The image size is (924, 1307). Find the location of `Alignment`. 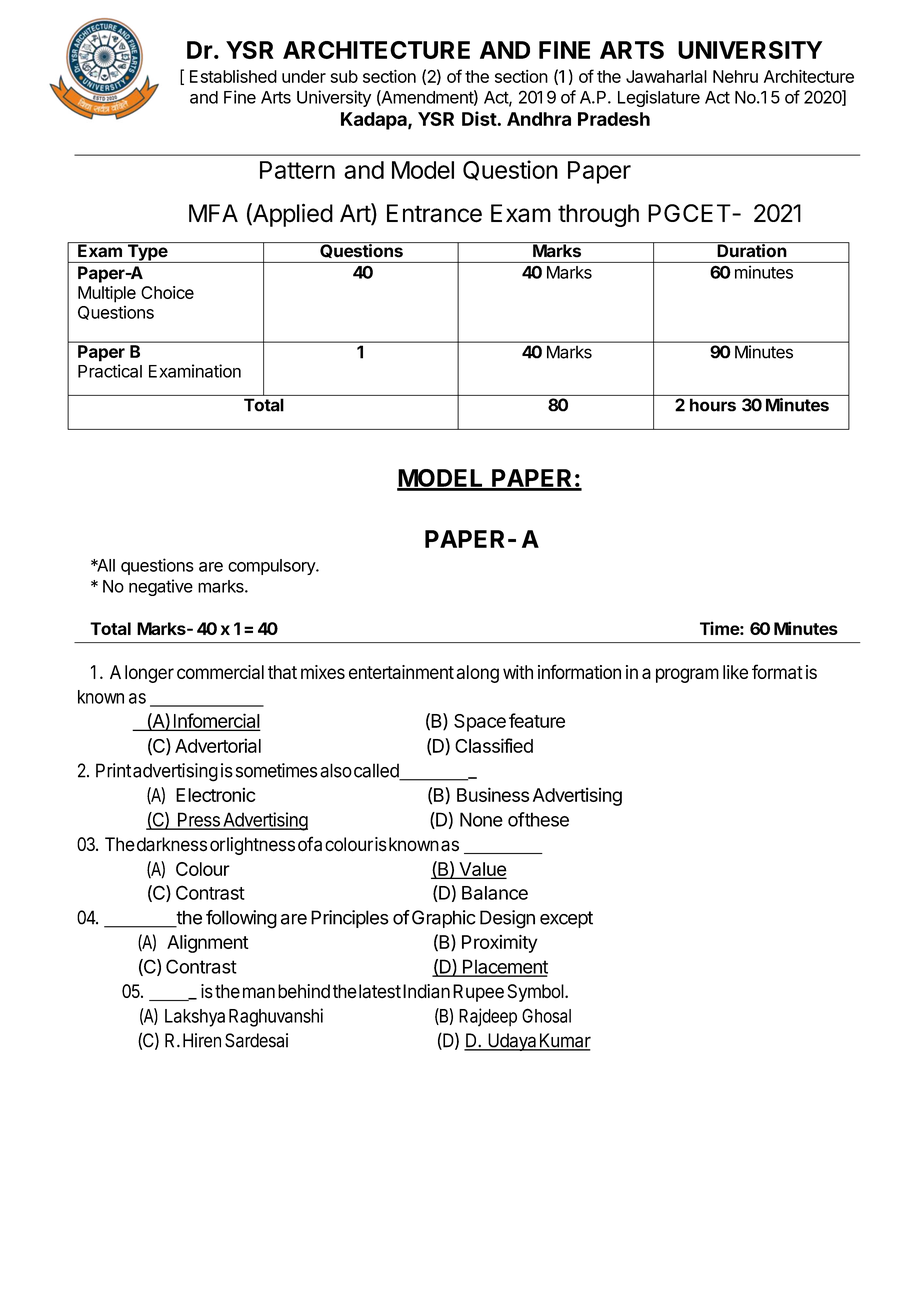

Alignment is located at coordinates (208, 944).
